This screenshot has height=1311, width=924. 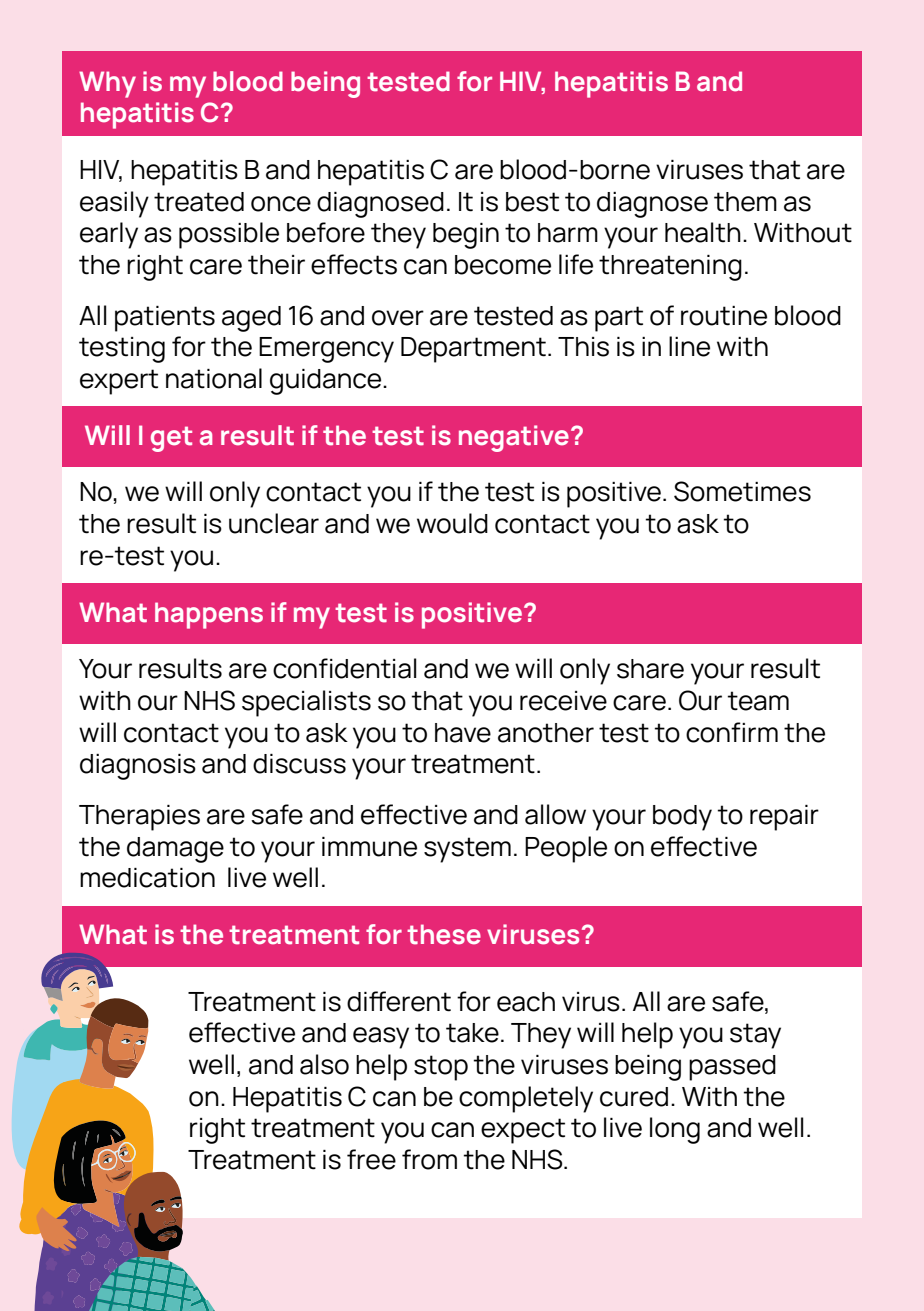 I want to click on also, so click(x=324, y=1064).
